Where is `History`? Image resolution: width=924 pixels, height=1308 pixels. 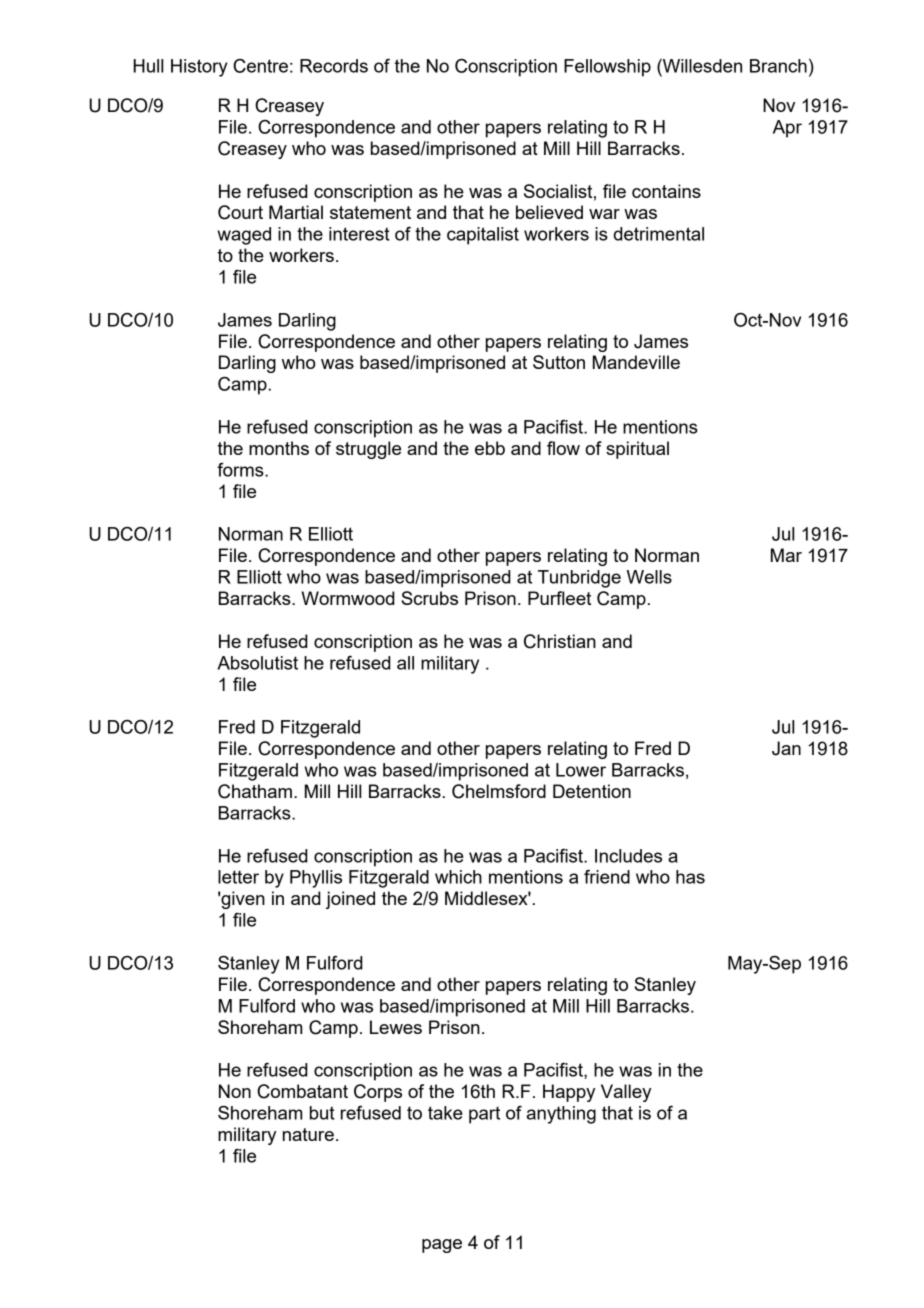
History is located at coordinates (199, 68).
